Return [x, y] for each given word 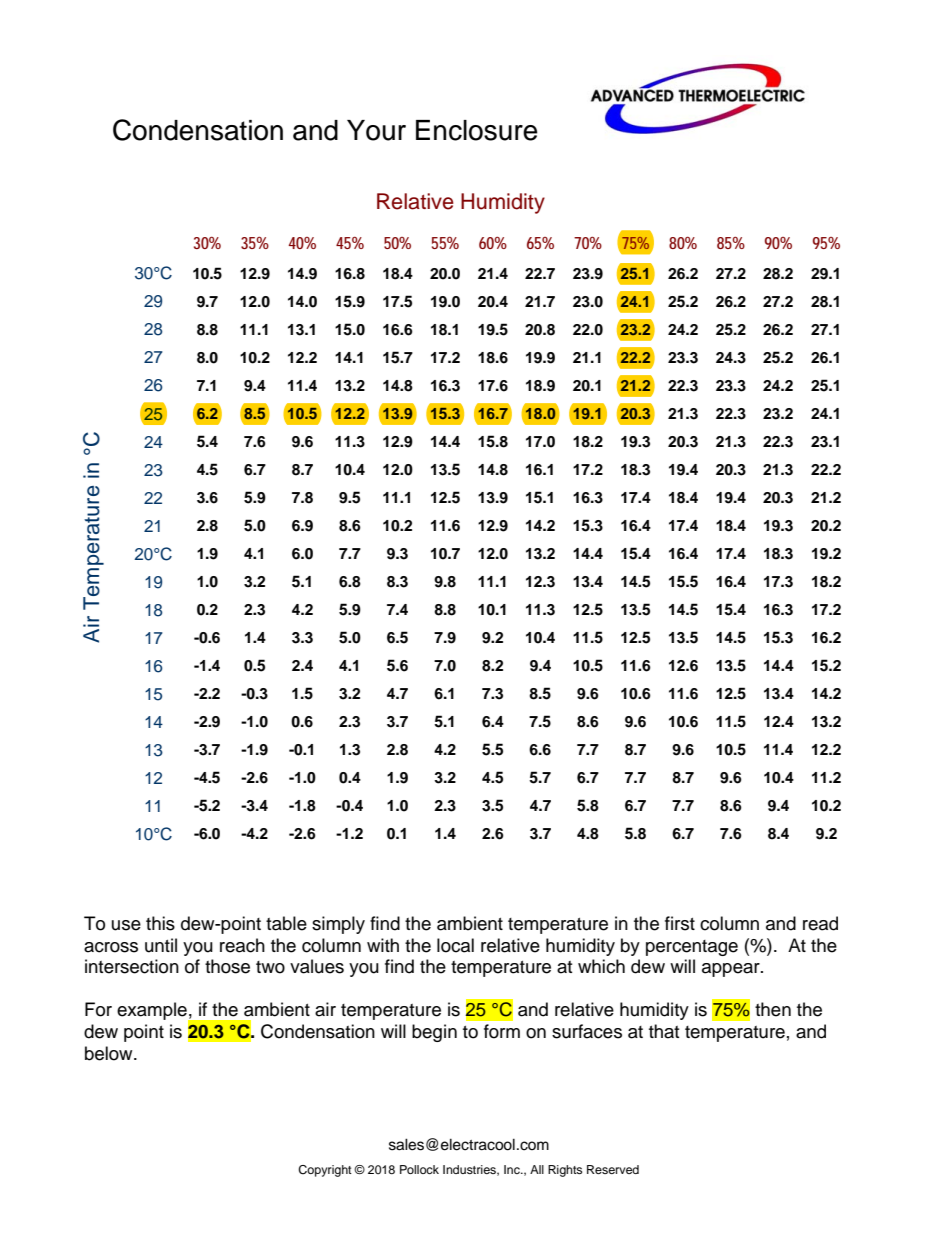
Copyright [325, 1171]
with [383, 945]
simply [338, 925]
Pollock [419, 1169]
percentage [692, 948]
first [680, 923]
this [160, 923]
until [161, 945]
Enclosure [477, 130]
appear [732, 970]
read [820, 923]
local [455, 945]
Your [376, 130]
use [126, 925]
